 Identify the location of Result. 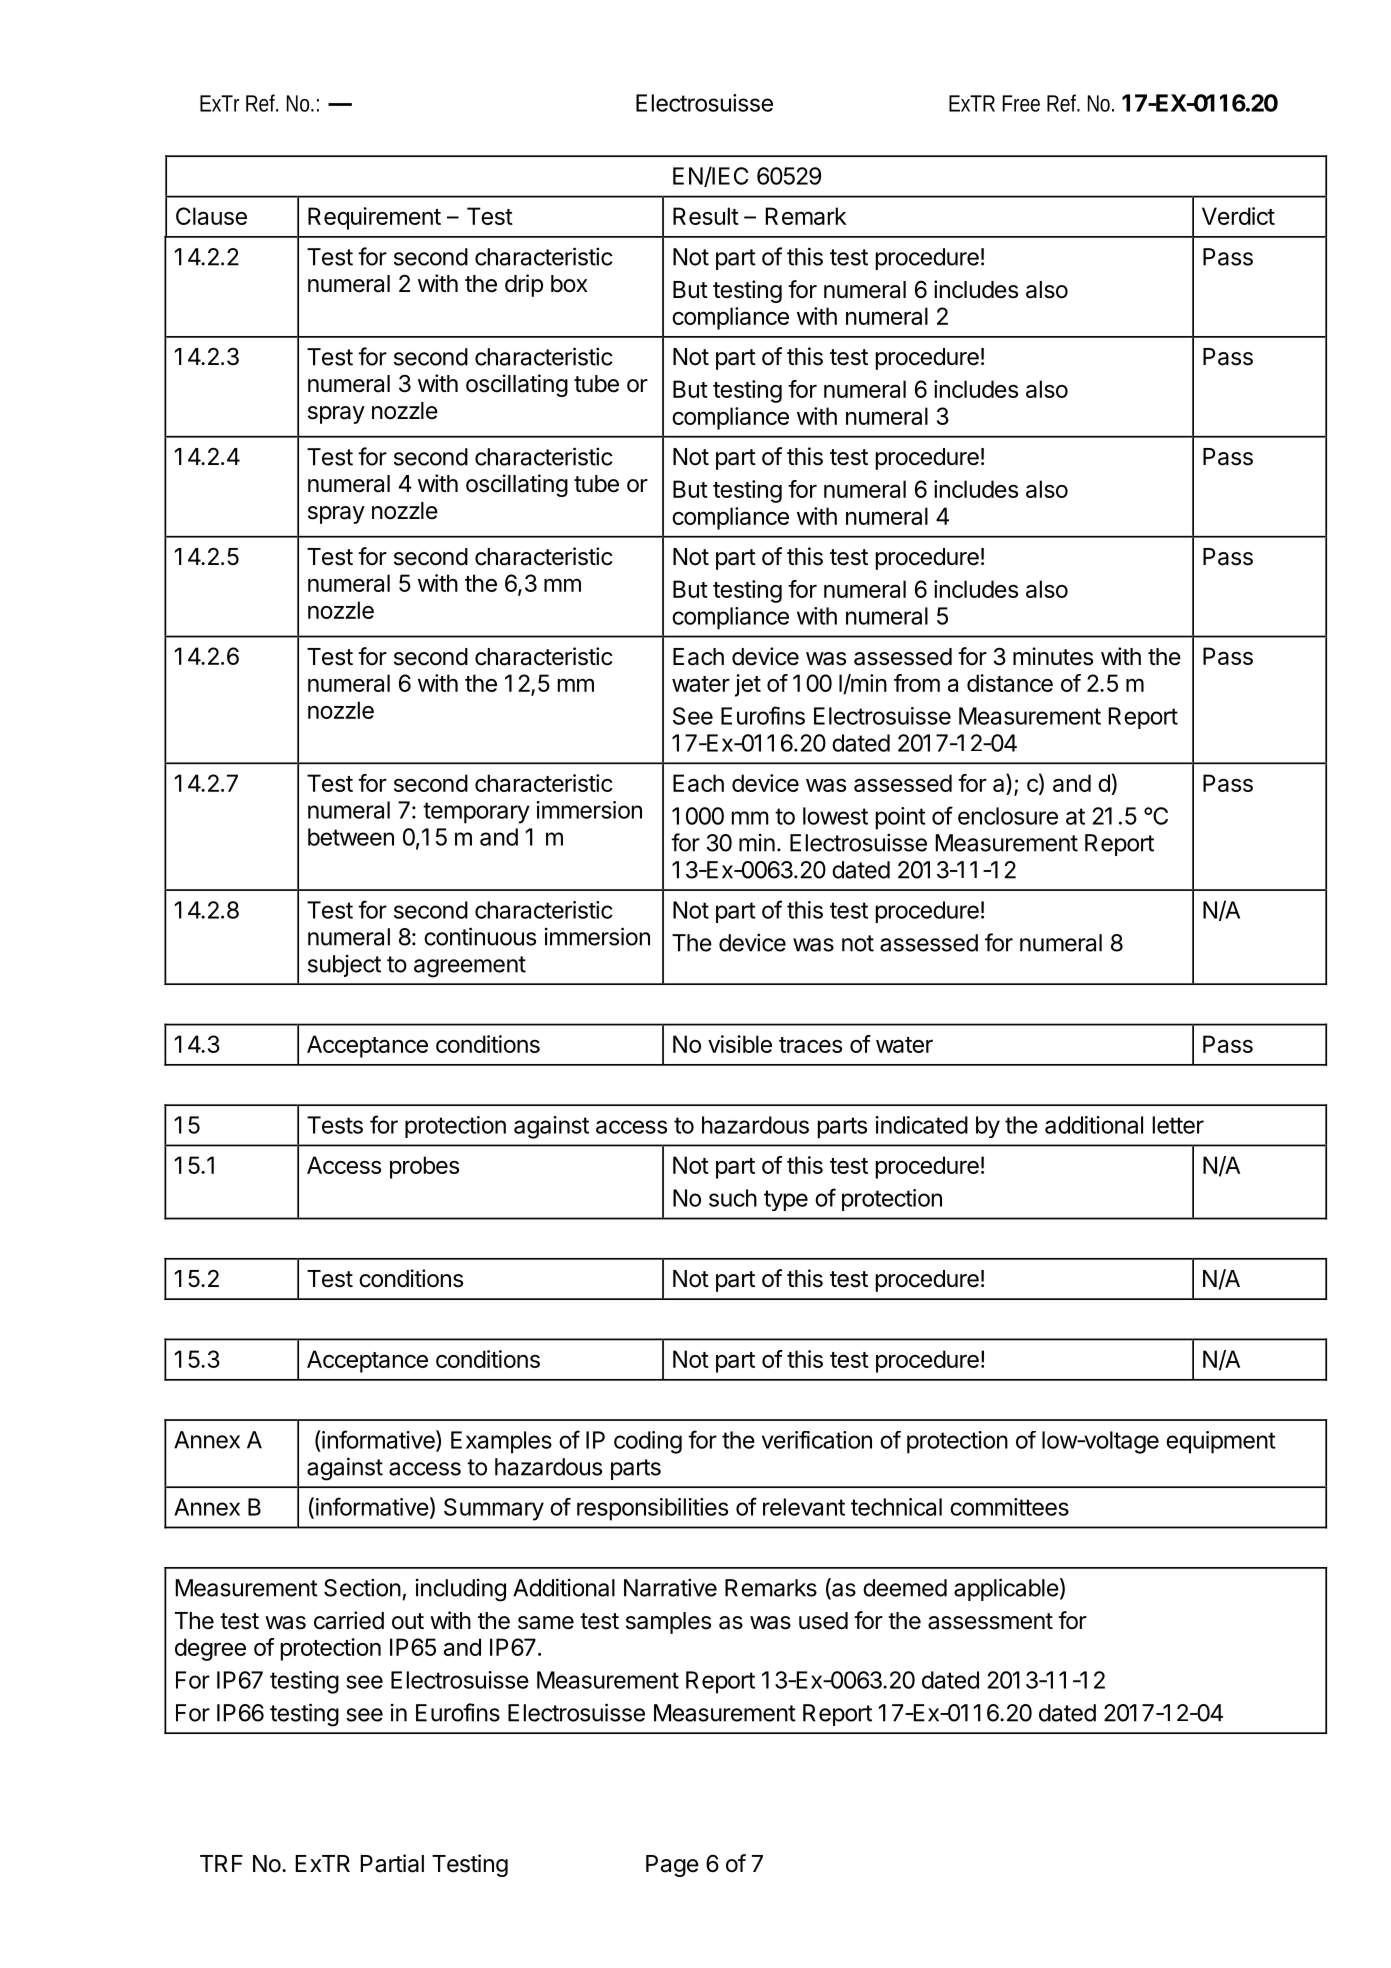
(706, 216).
